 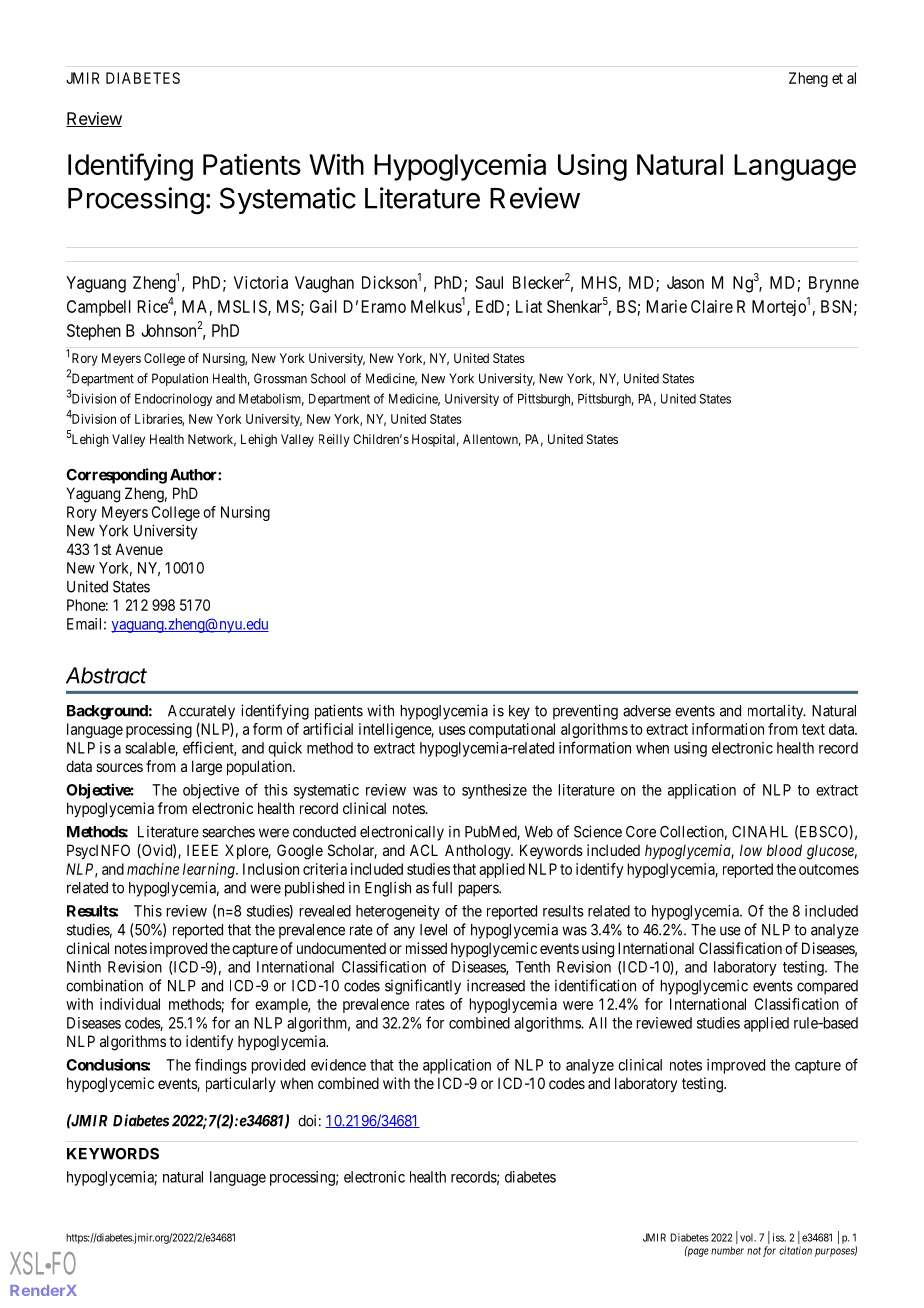 I want to click on Reilly, so click(x=334, y=440).
